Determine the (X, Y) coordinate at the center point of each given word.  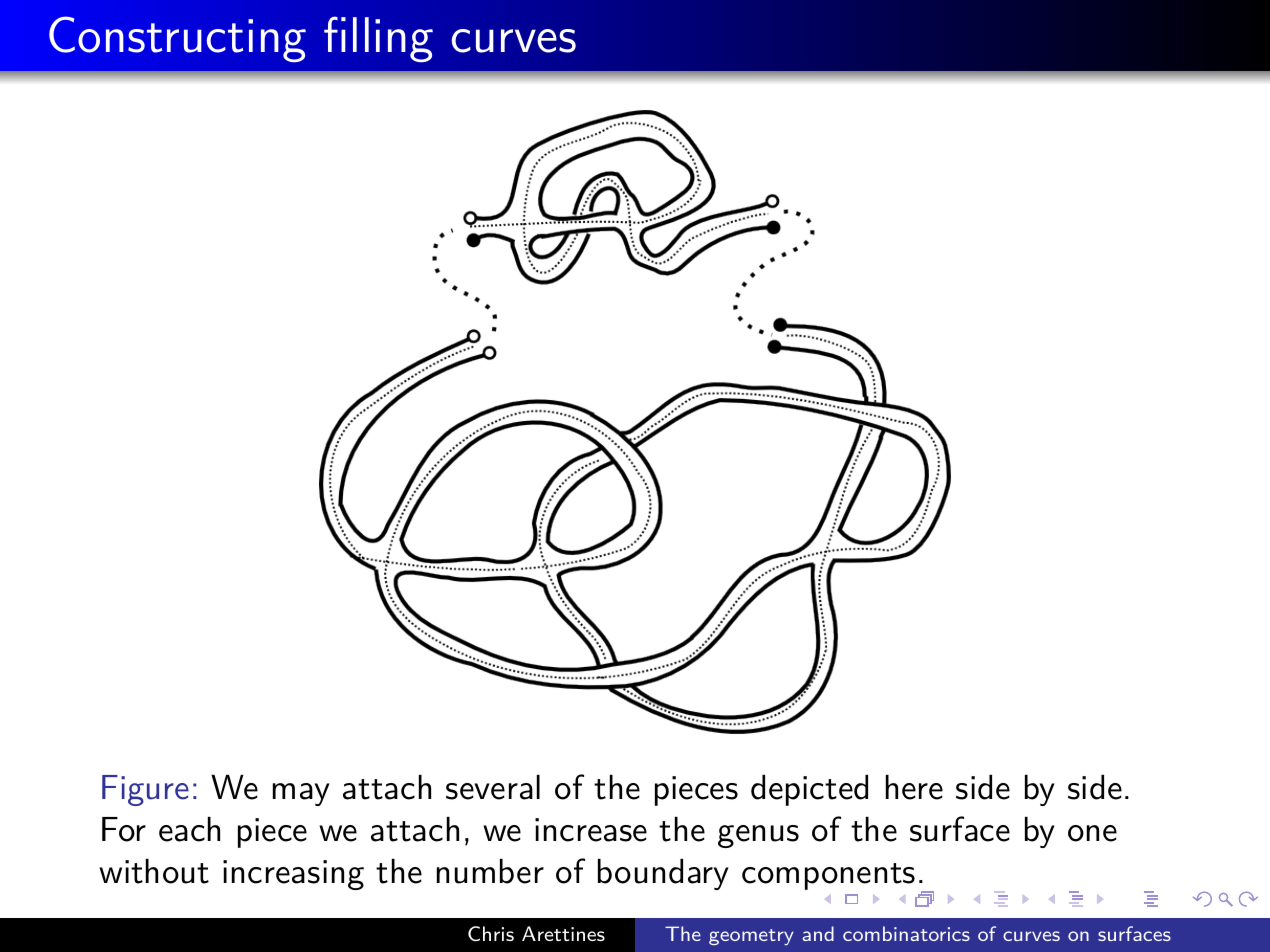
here (914, 787)
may (301, 794)
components (828, 876)
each (189, 829)
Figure (145, 790)
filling (378, 39)
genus (758, 836)
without (154, 871)
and (818, 933)
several (493, 787)
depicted (809, 790)
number (490, 871)
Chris (491, 933)
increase (591, 830)
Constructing (177, 39)
